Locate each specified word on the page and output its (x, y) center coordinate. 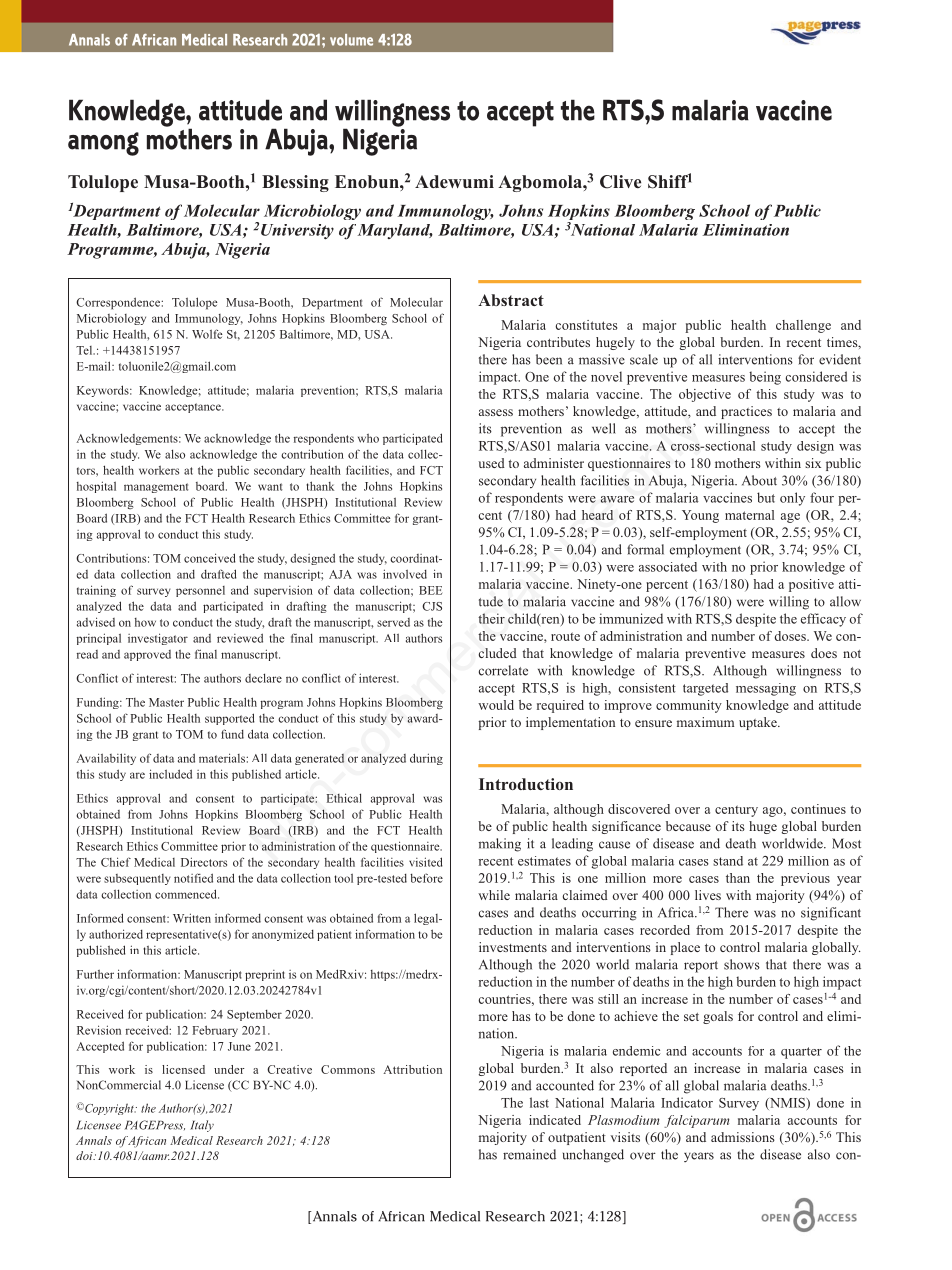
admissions (743, 1137)
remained (529, 1154)
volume (351, 40)
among (103, 144)
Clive (620, 182)
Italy (202, 1126)
